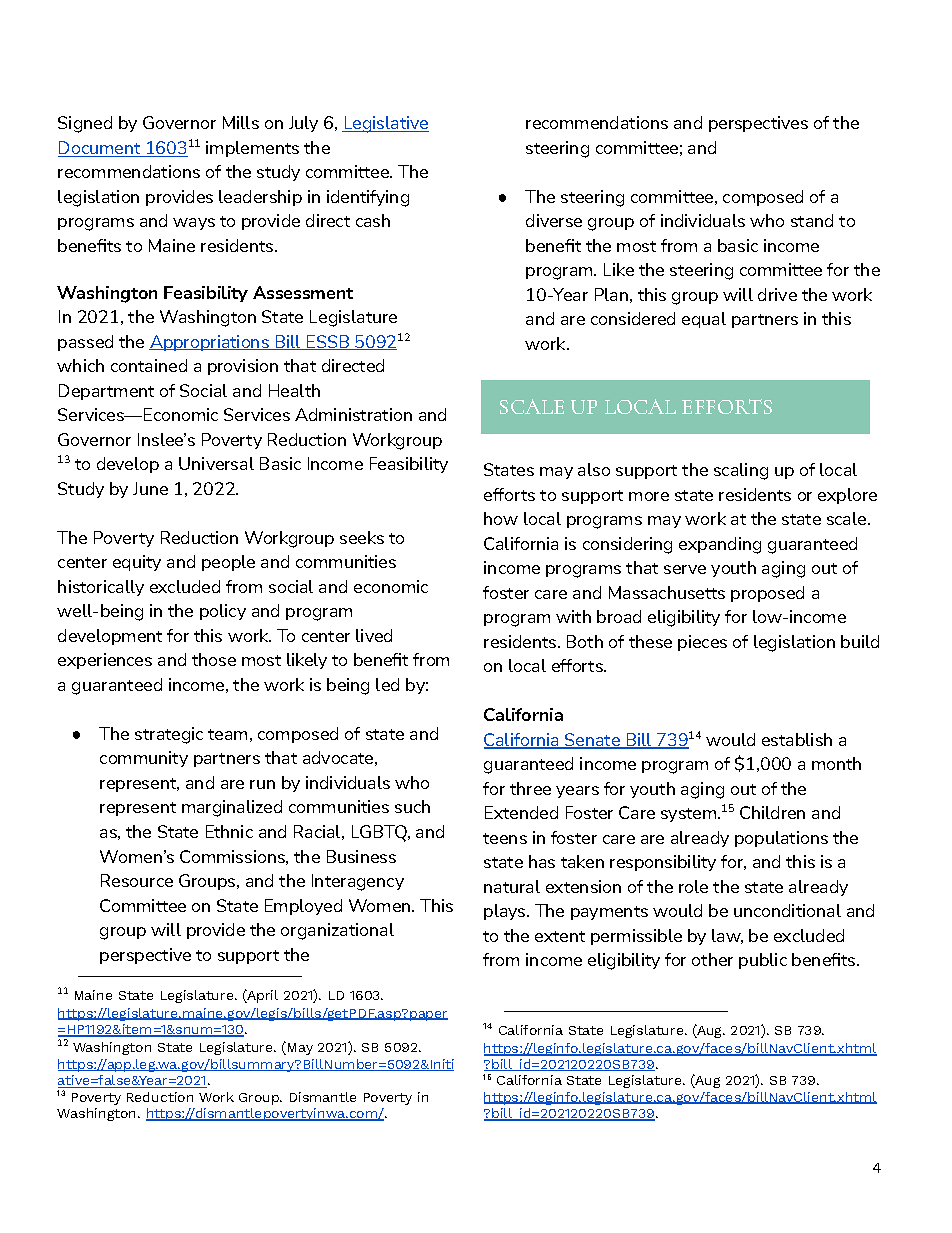 The height and width of the image is (1233, 952). What do you see at coordinates (368, 198) in the image?
I see `identifying` at bounding box center [368, 198].
